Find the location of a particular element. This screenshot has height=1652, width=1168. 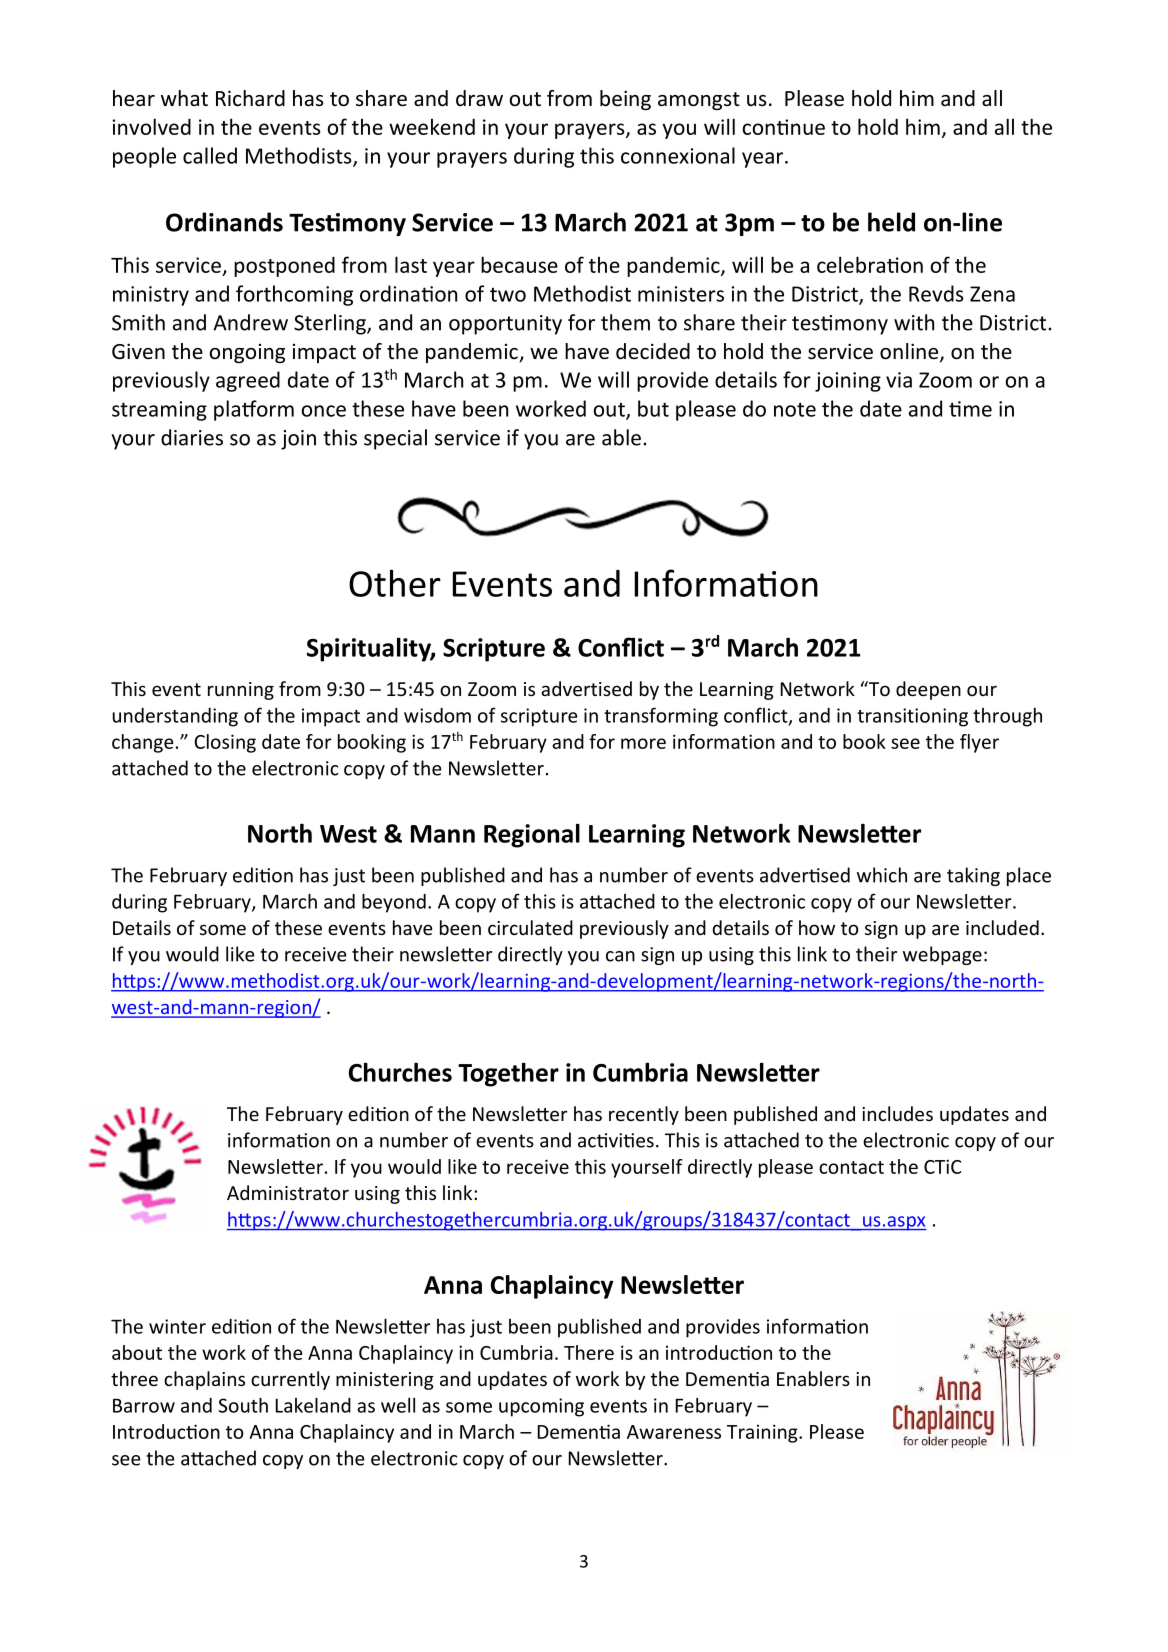

beyond is located at coordinates (394, 903).
